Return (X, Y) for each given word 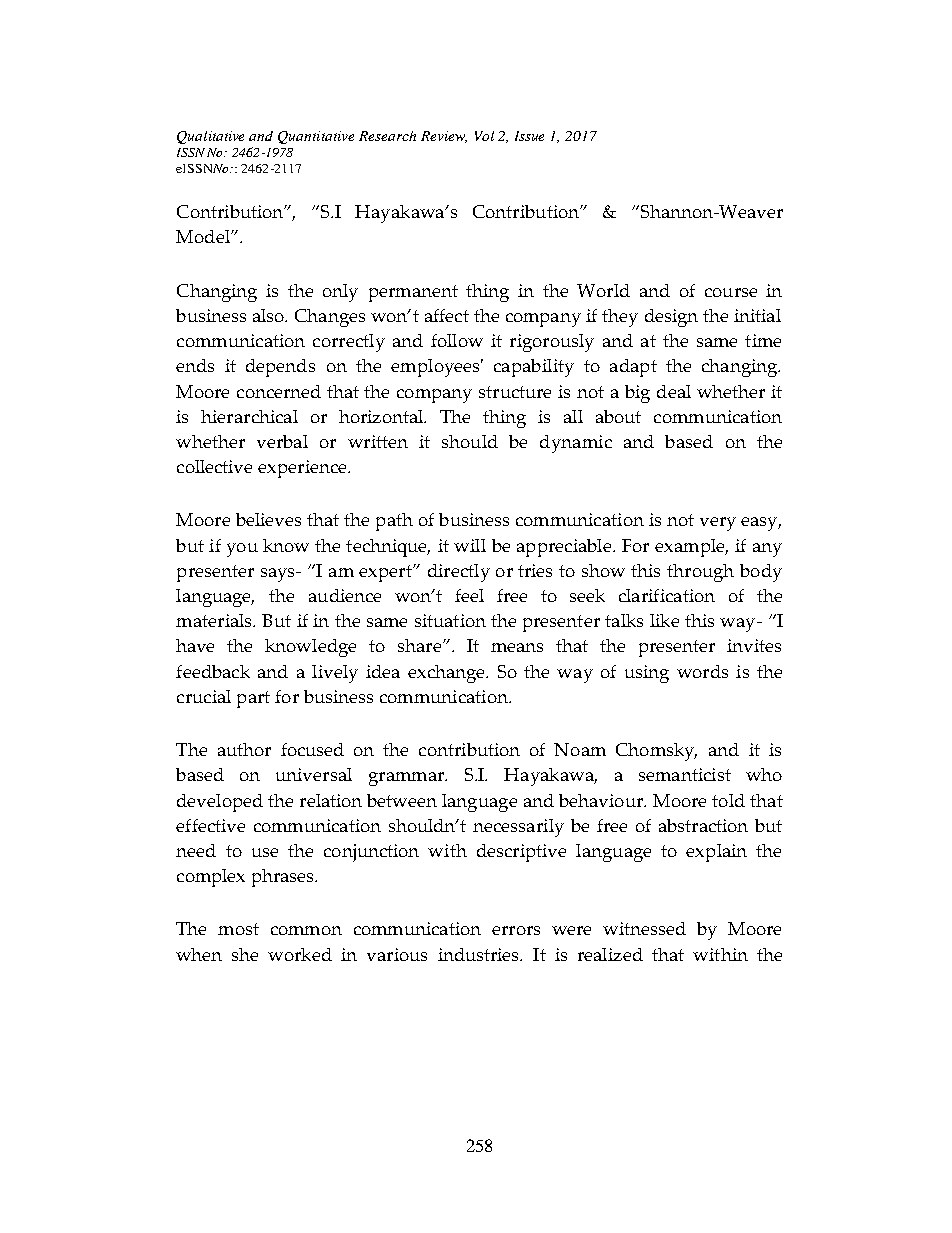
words (702, 671)
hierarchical (249, 416)
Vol (484, 136)
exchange (447, 674)
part (253, 699)
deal (674, 391)
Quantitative (316, 137)
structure (515, 392)
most (238, 929)
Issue (529, 136)
